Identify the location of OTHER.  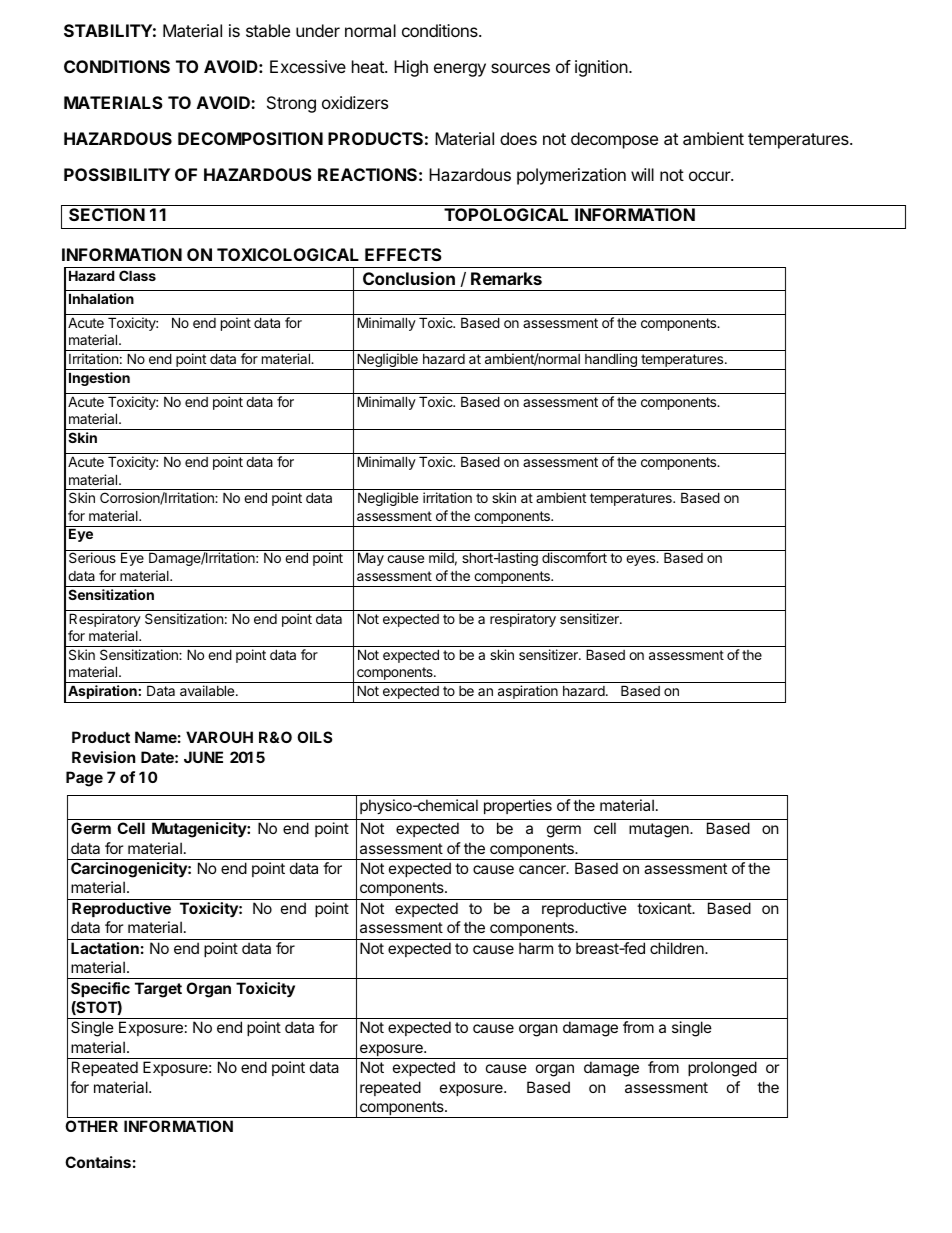
(91, 1126).
